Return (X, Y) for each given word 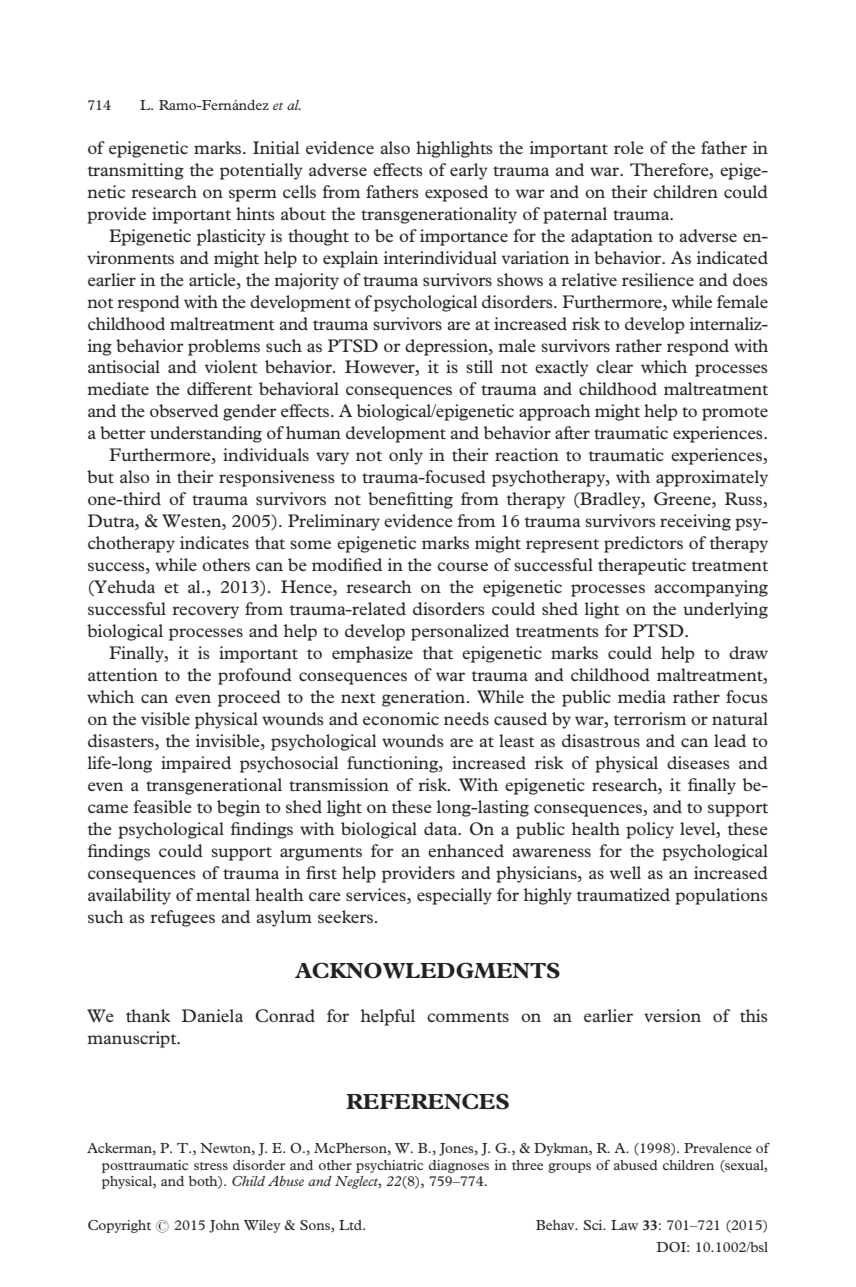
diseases (698, 762)
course (462, 566)
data (441, 828)
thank (148, 1015)
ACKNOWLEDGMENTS (427, 970)
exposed (456, 193)
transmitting (135, 171)
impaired (196, 764)
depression (447, 347)
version (672, 1015)
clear (614, 366)
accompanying (711, 588)
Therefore (670, 169)
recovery (205, 612)
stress (211, 1166)
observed (184, 410)
